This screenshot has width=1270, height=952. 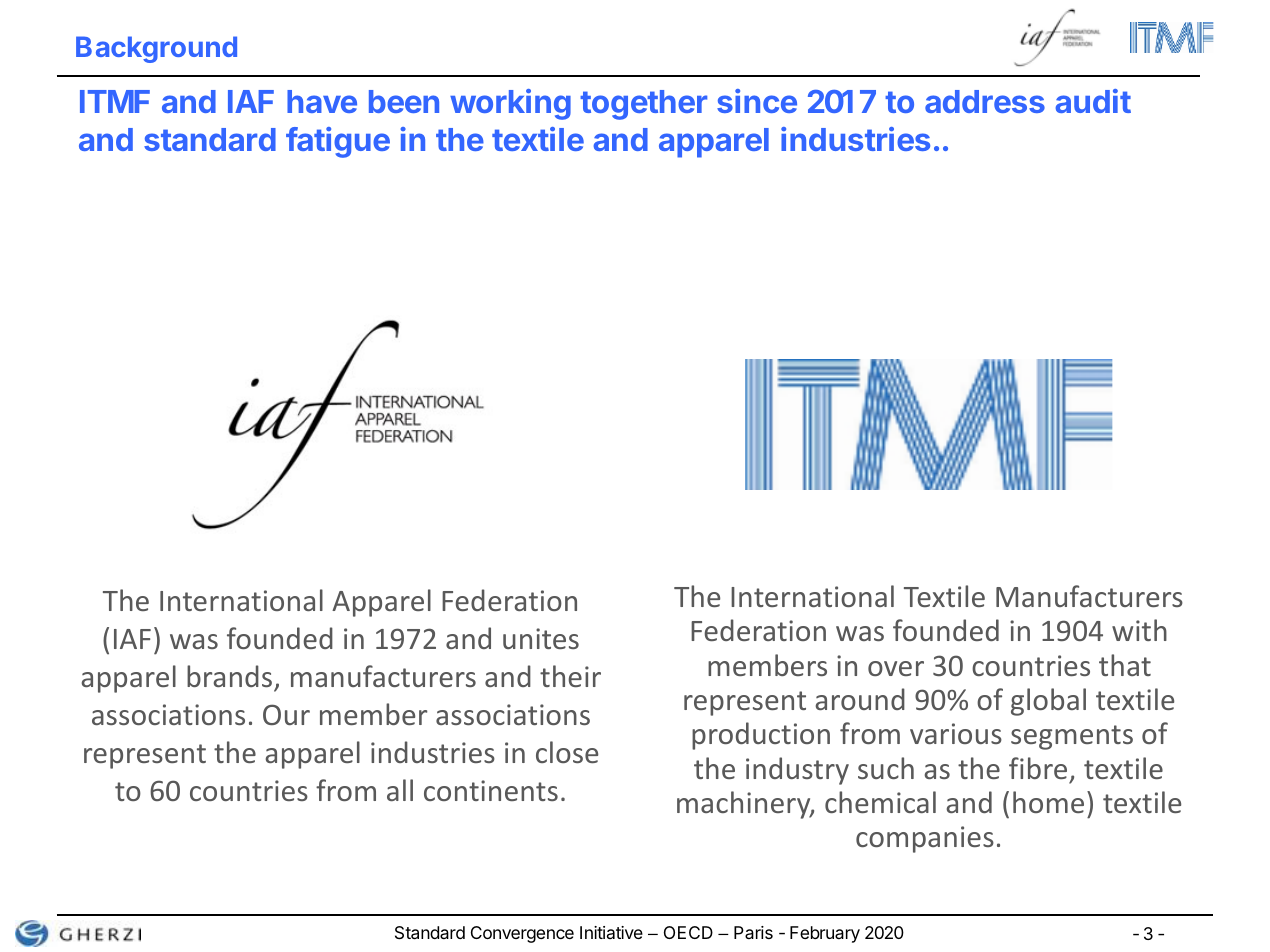 What do you see at coordinates (541, 638) in the screenshot?
I see `unites` at bounding box center [541, 638].
